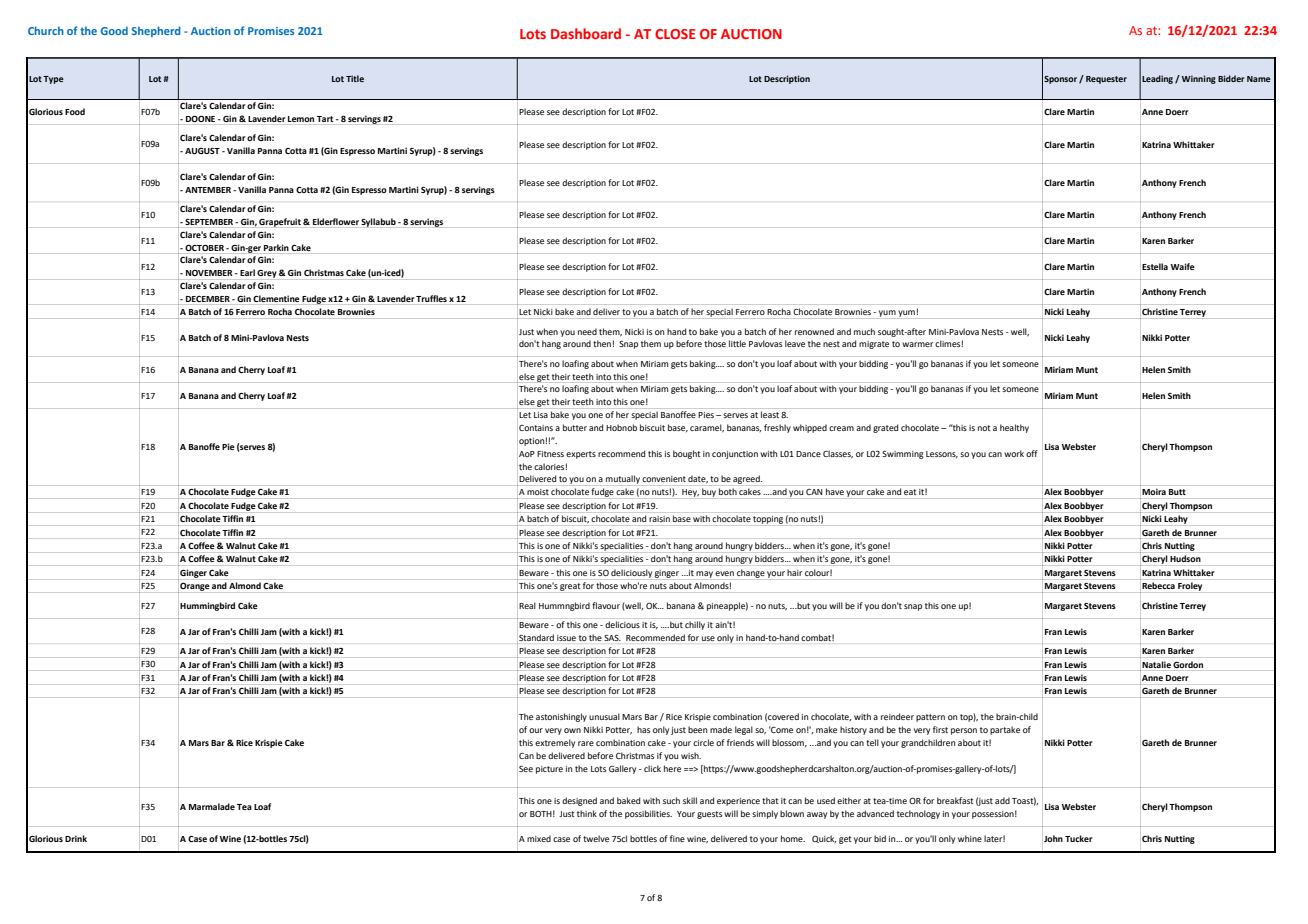 Image resolution: width=1308 pixels, height=924 pixels. What do you see at coordinates (53, 80) in the image?
I see `Type` at bounding box center [53, 80].
